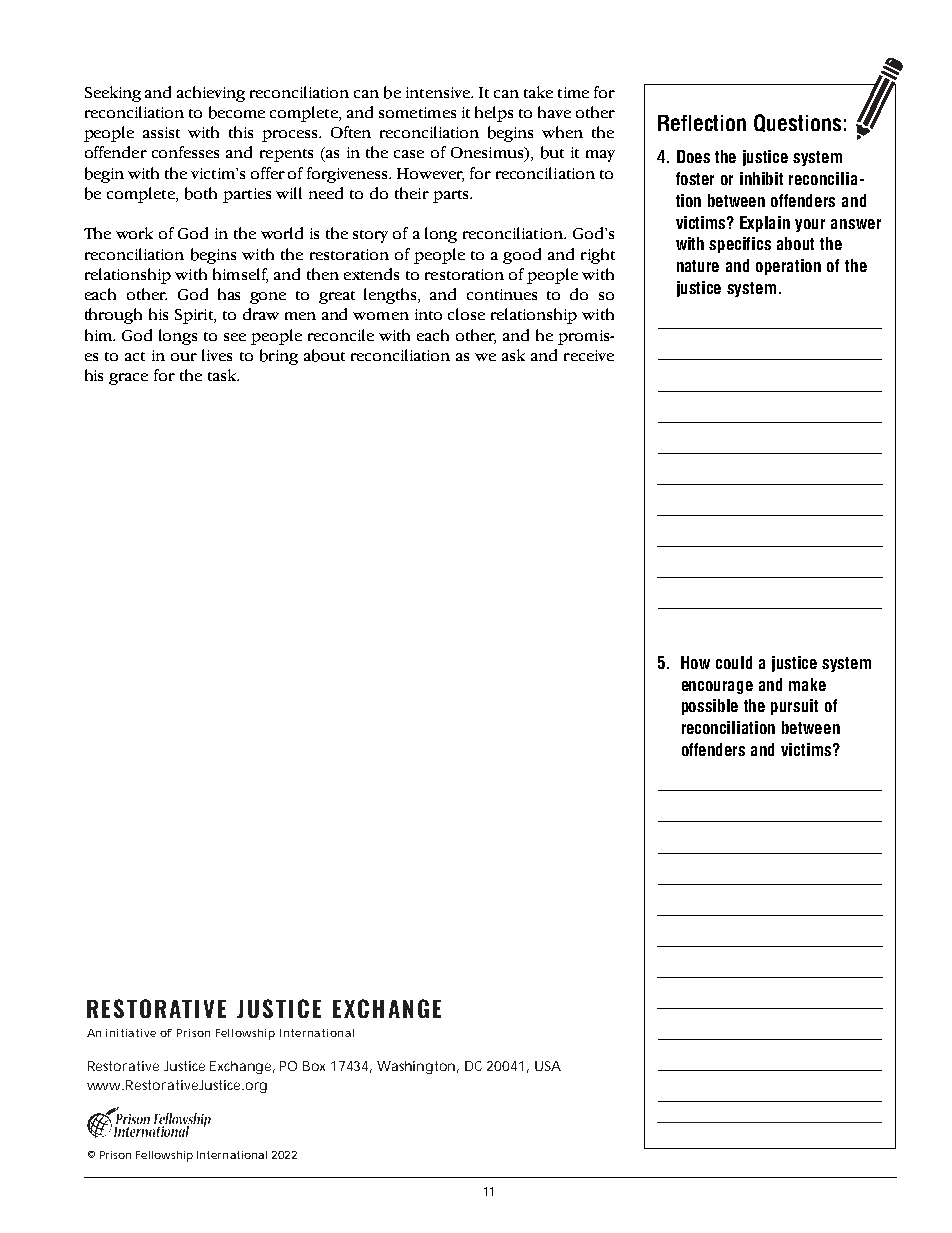 The height and width of the page is (1233, 952). Describe the element at coordinates (710, 707) in the page. I see `possible` at that location.
